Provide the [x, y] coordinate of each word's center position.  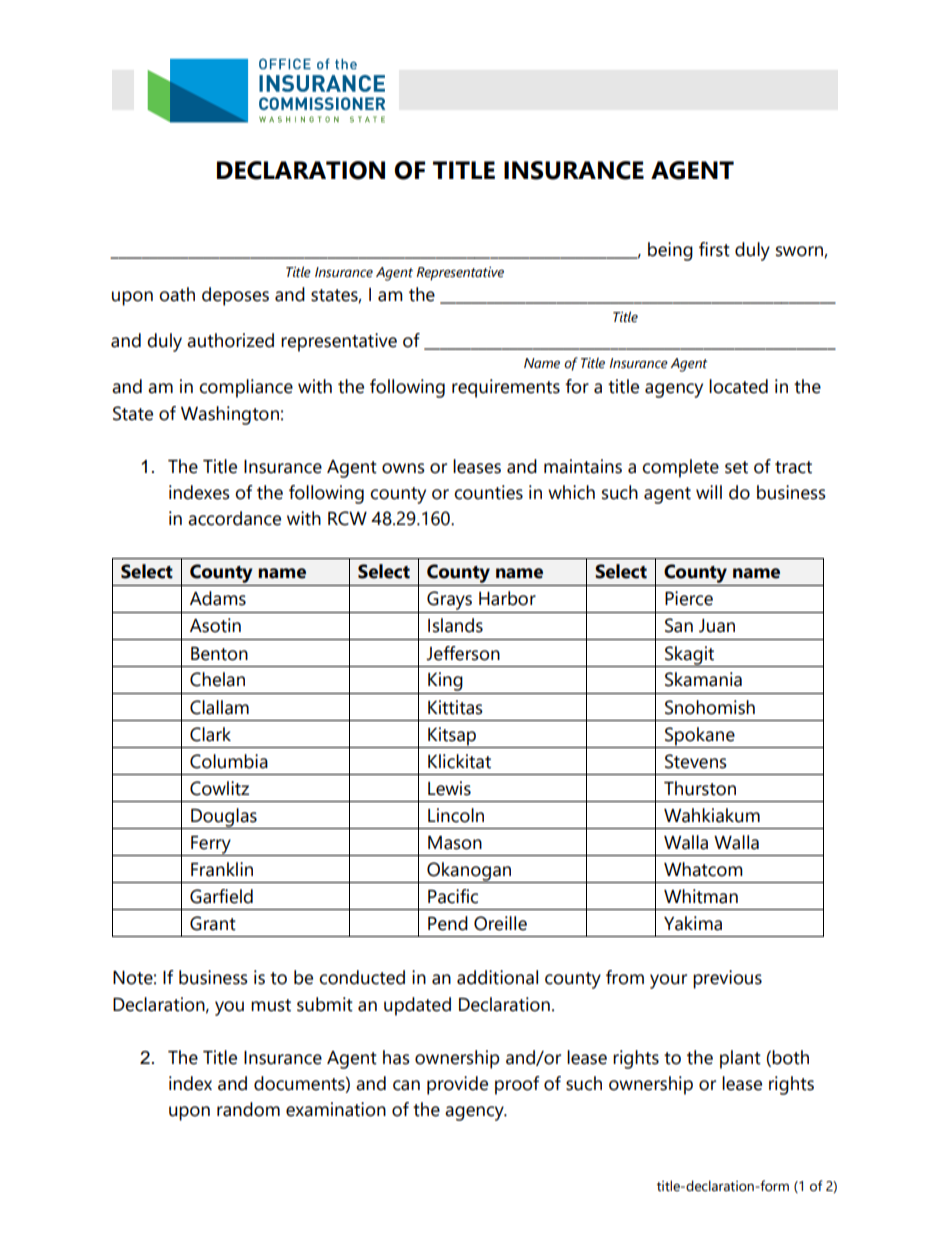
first [714, 249]
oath [177, 294]
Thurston [700, 788]
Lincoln [456, 815]
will [709, 492]
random [248, 1109]
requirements [506, 388]
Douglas [224, 818]
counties [488, 492]
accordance [234, 518]
